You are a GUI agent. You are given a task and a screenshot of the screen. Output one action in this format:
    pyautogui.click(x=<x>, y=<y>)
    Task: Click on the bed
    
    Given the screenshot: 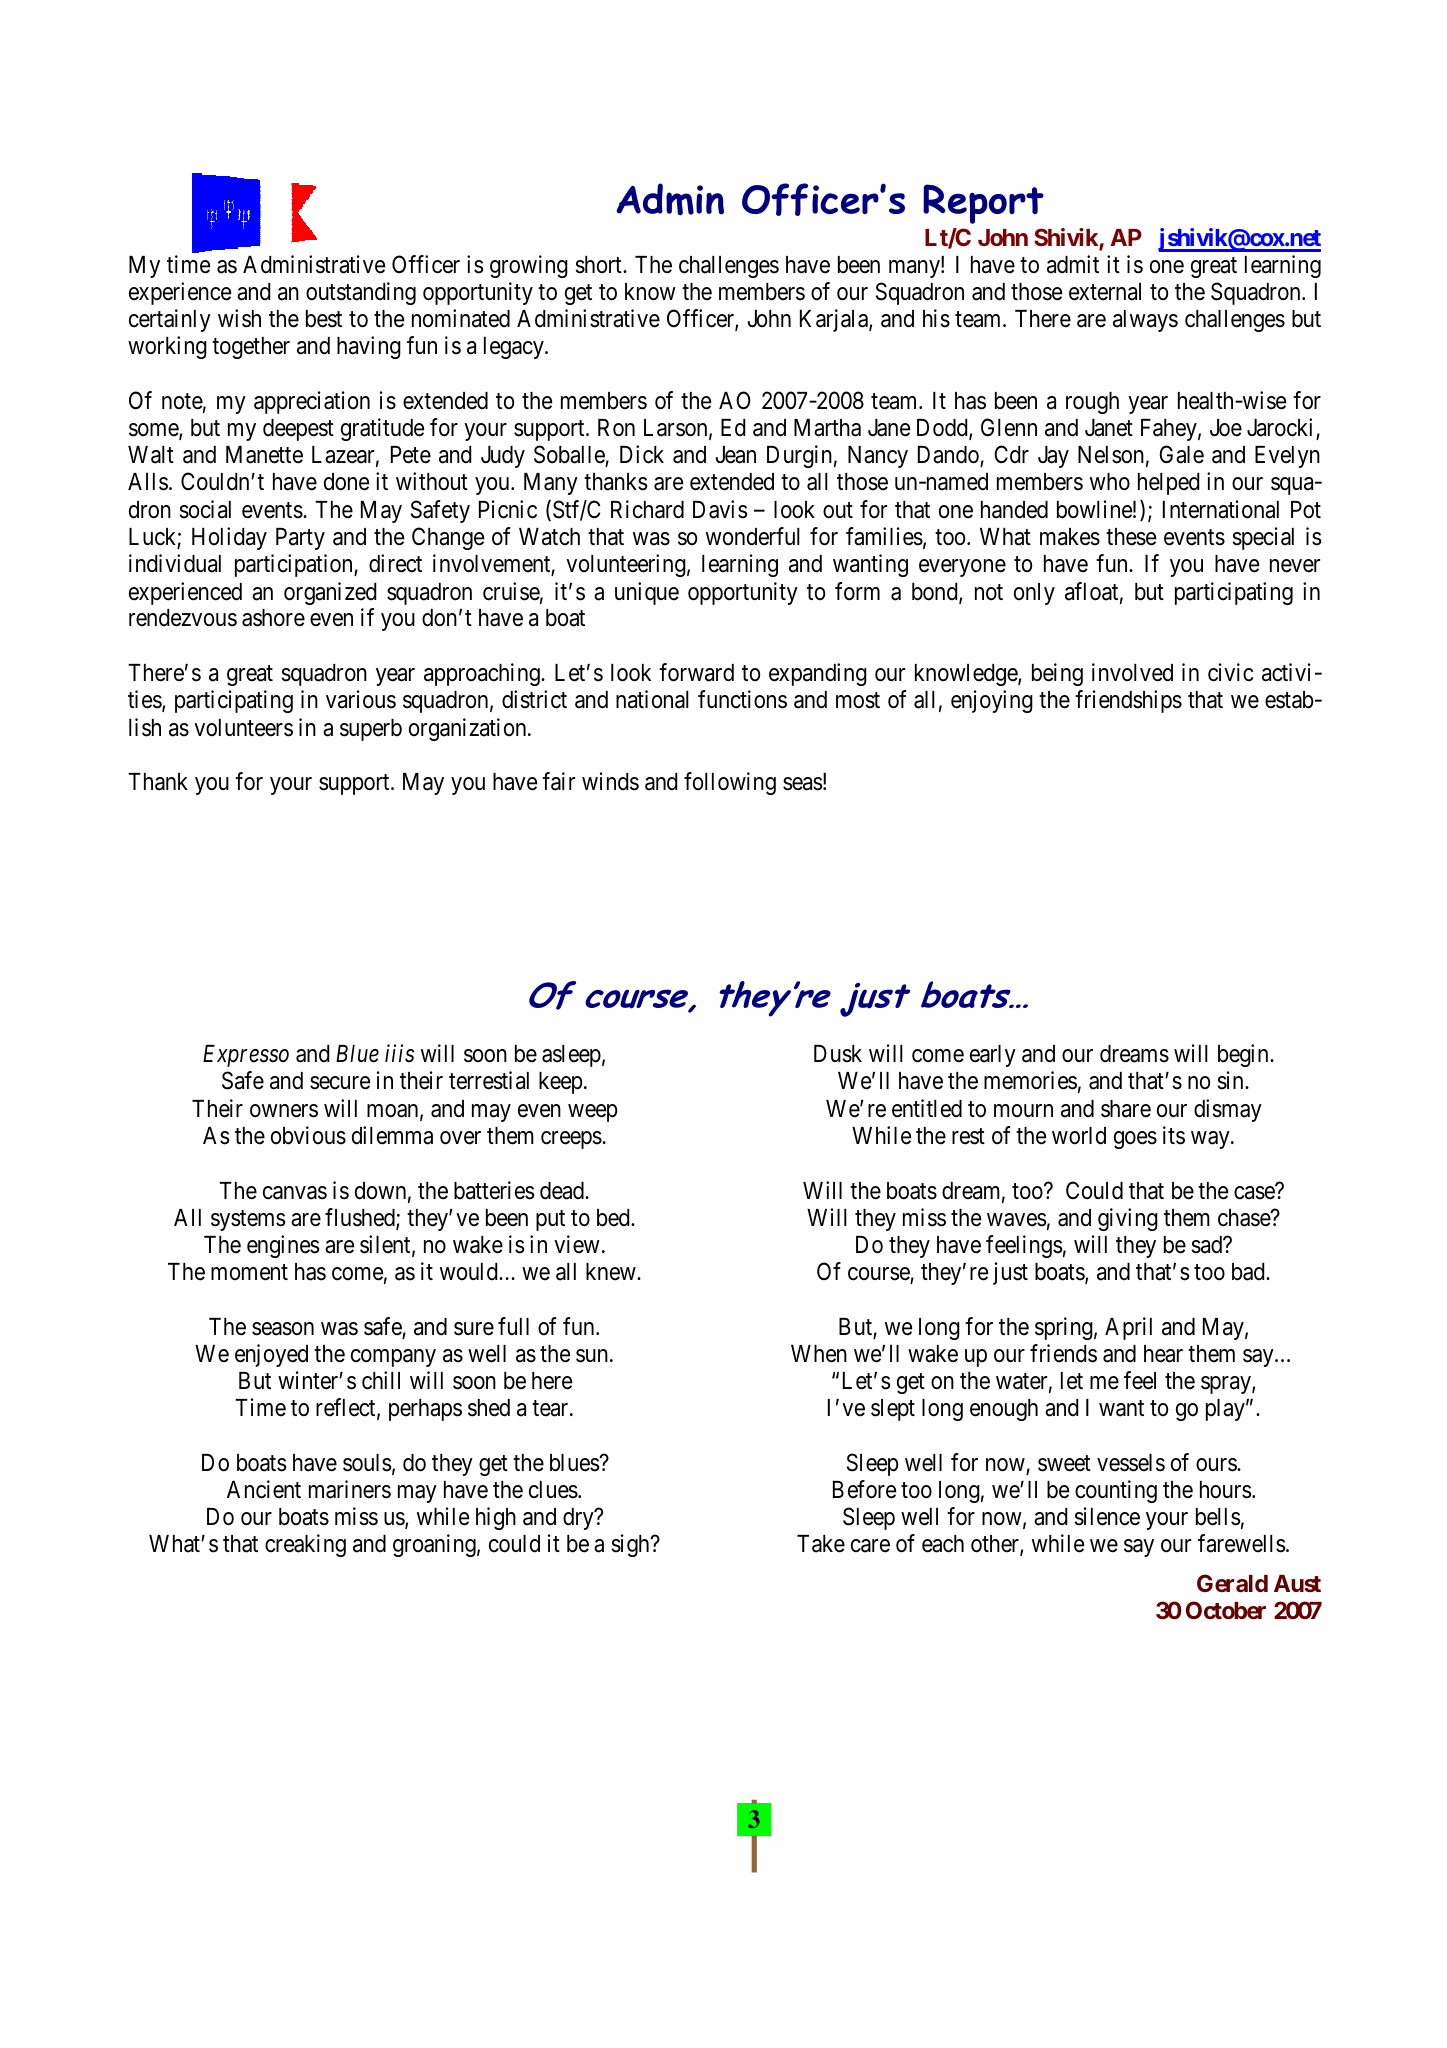 What is the action you would take?
    pyautogui.click(x=614, y=1218)
